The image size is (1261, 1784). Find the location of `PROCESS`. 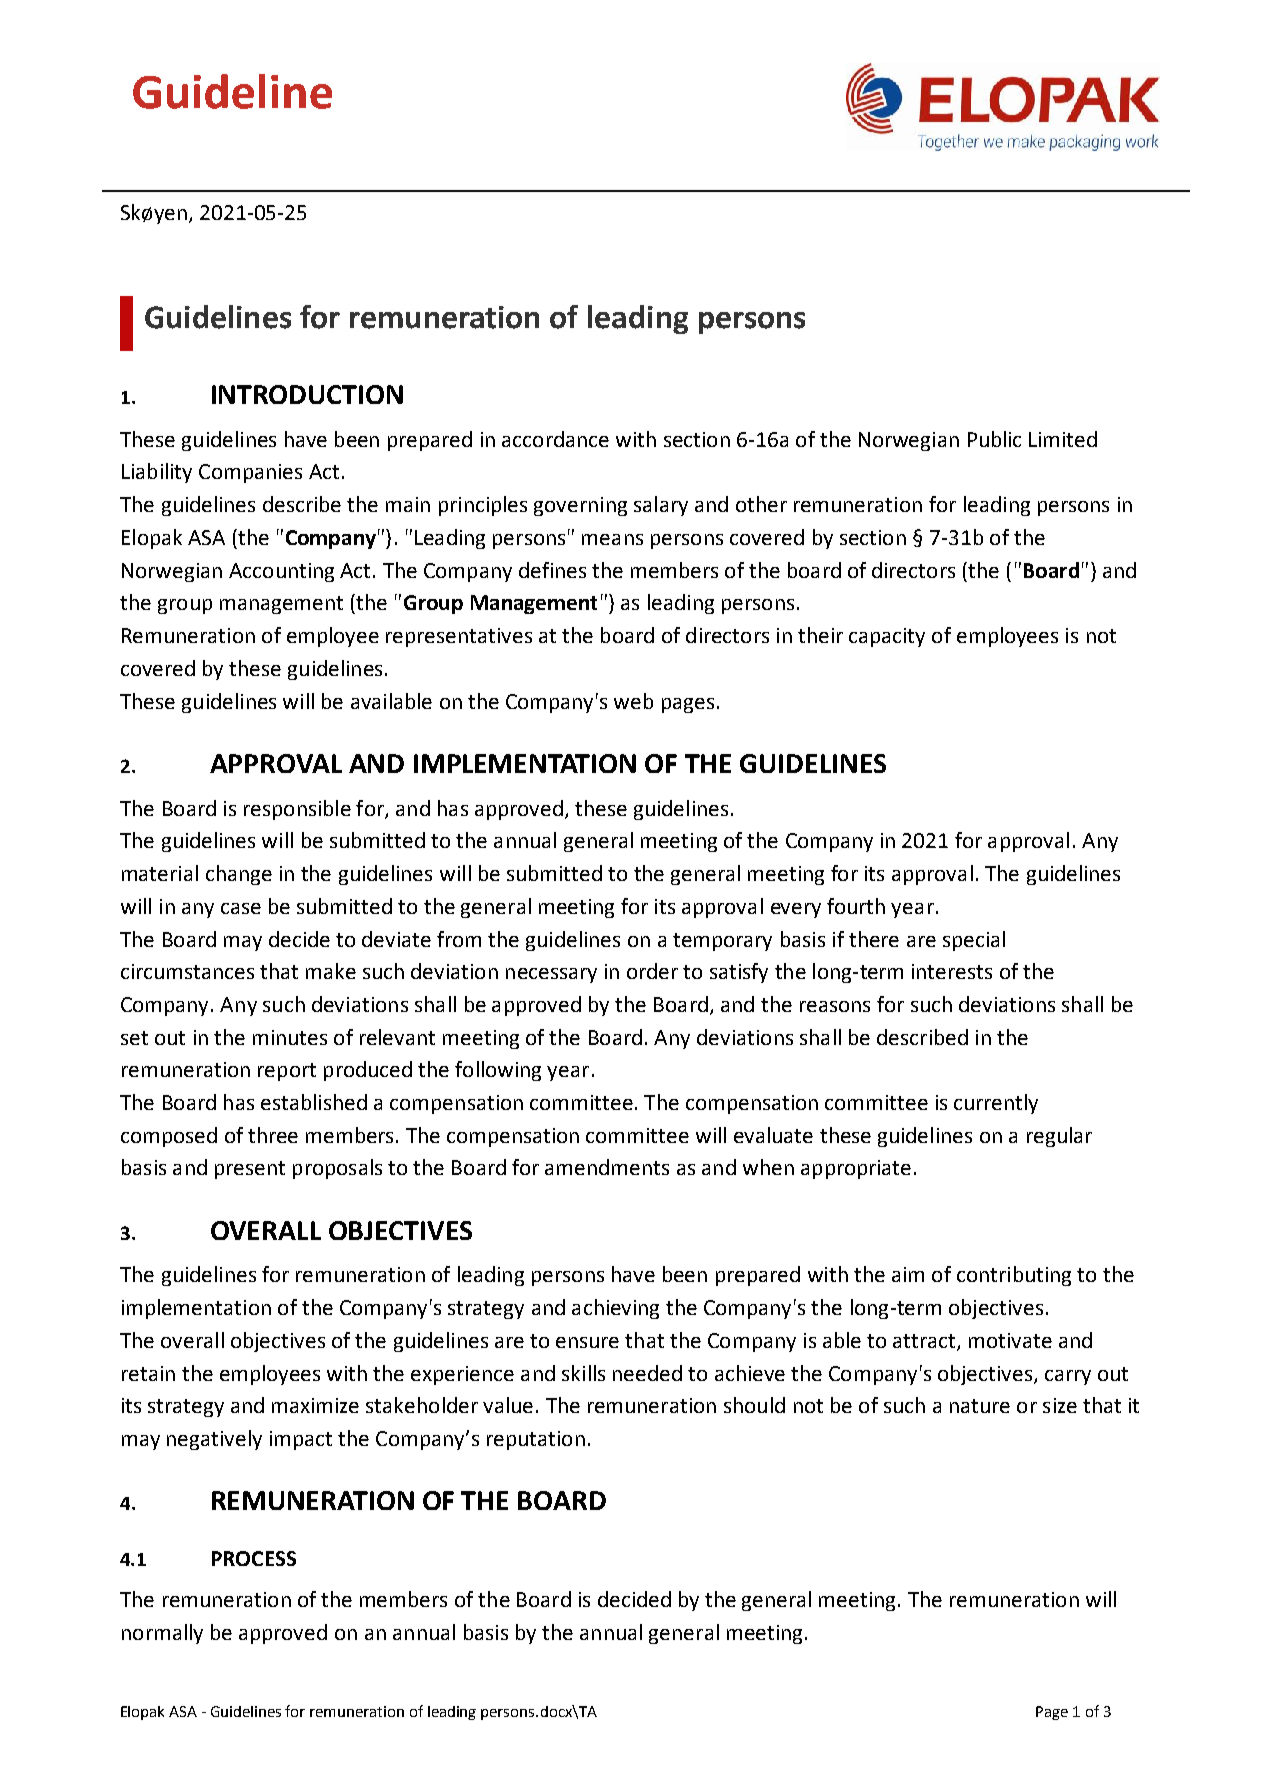

PROCESS is located at coordinates (254, 1558).
